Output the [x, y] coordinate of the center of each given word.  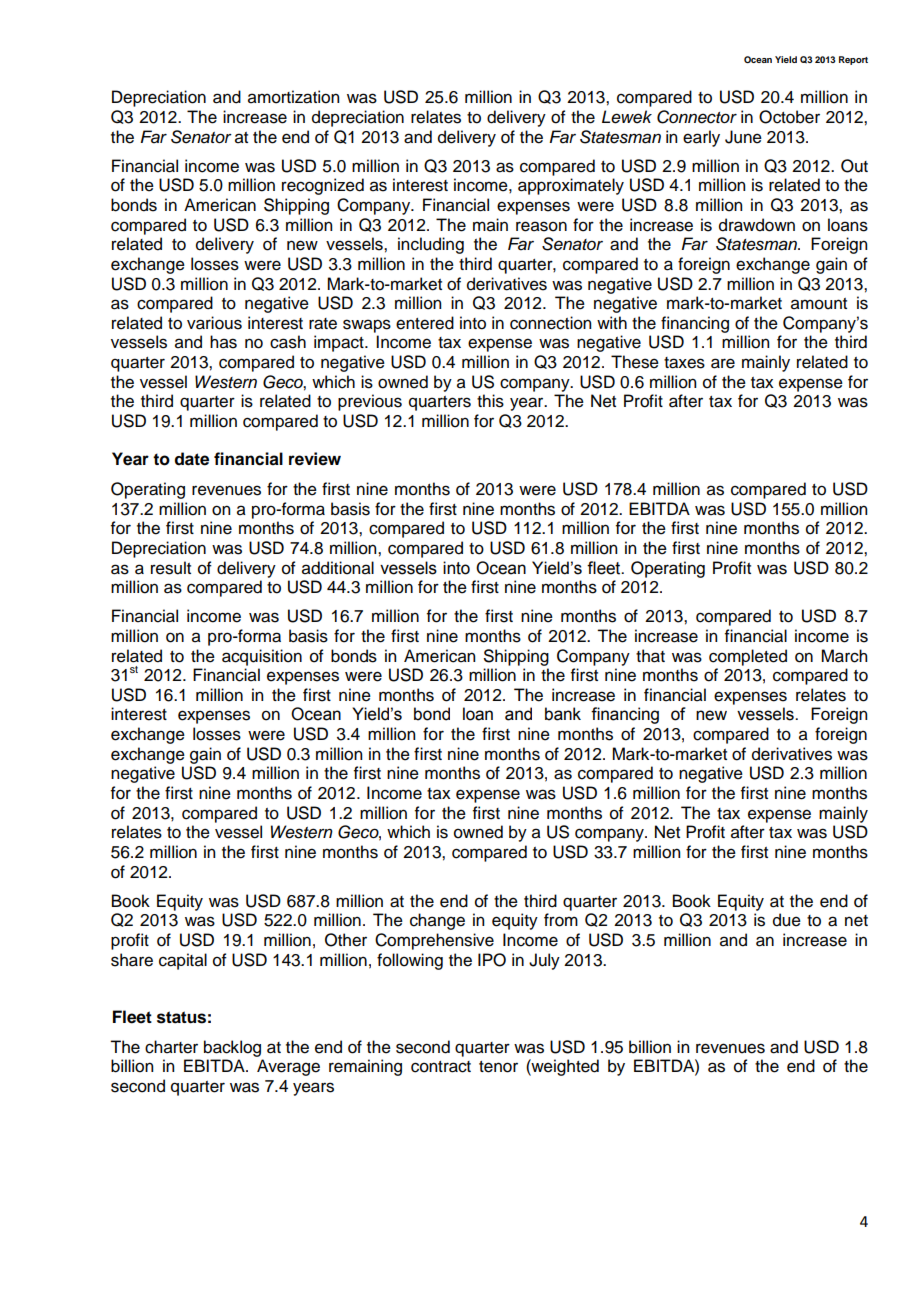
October [789, 117]
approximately [571, 186]
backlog [232, 1048]
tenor [498, 1067]
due [787, 920]
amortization [293, 97]
